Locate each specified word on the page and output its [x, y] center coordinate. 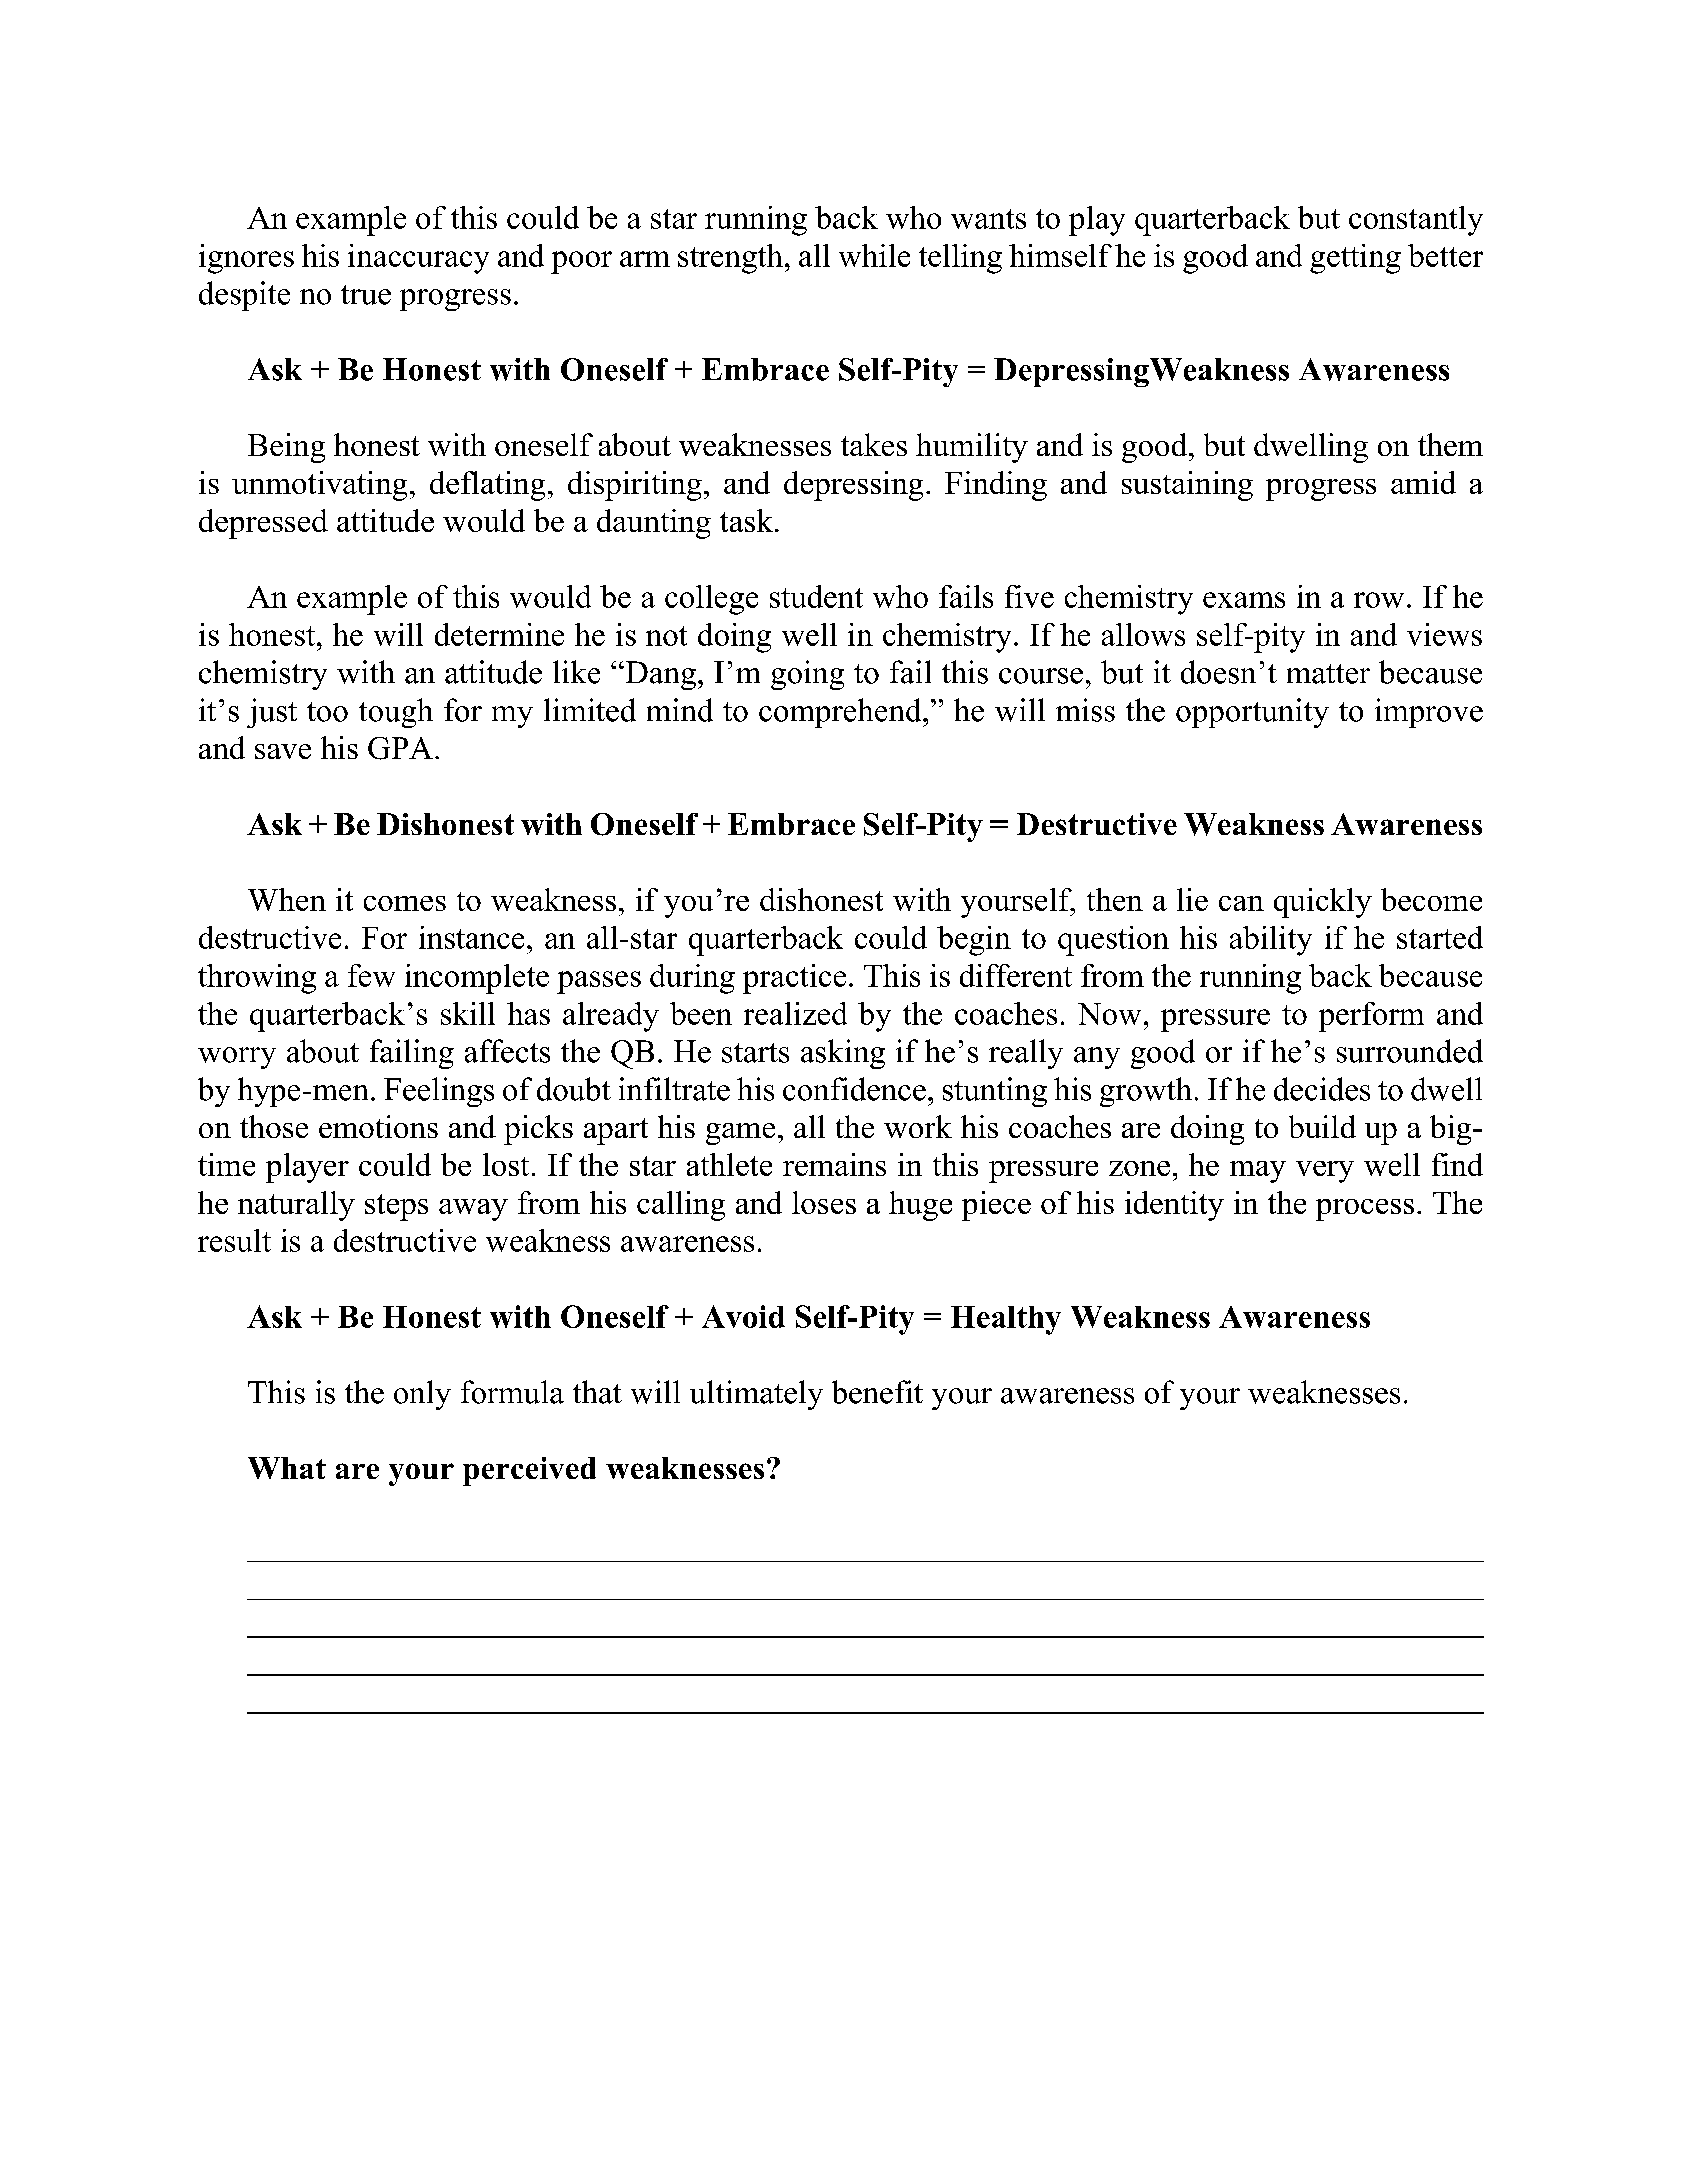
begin [974, 941]
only [422, 1395]
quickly [1323, 903]
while [874, 255]
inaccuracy [418, 259]
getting [1355, 259]
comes [405, 903]
